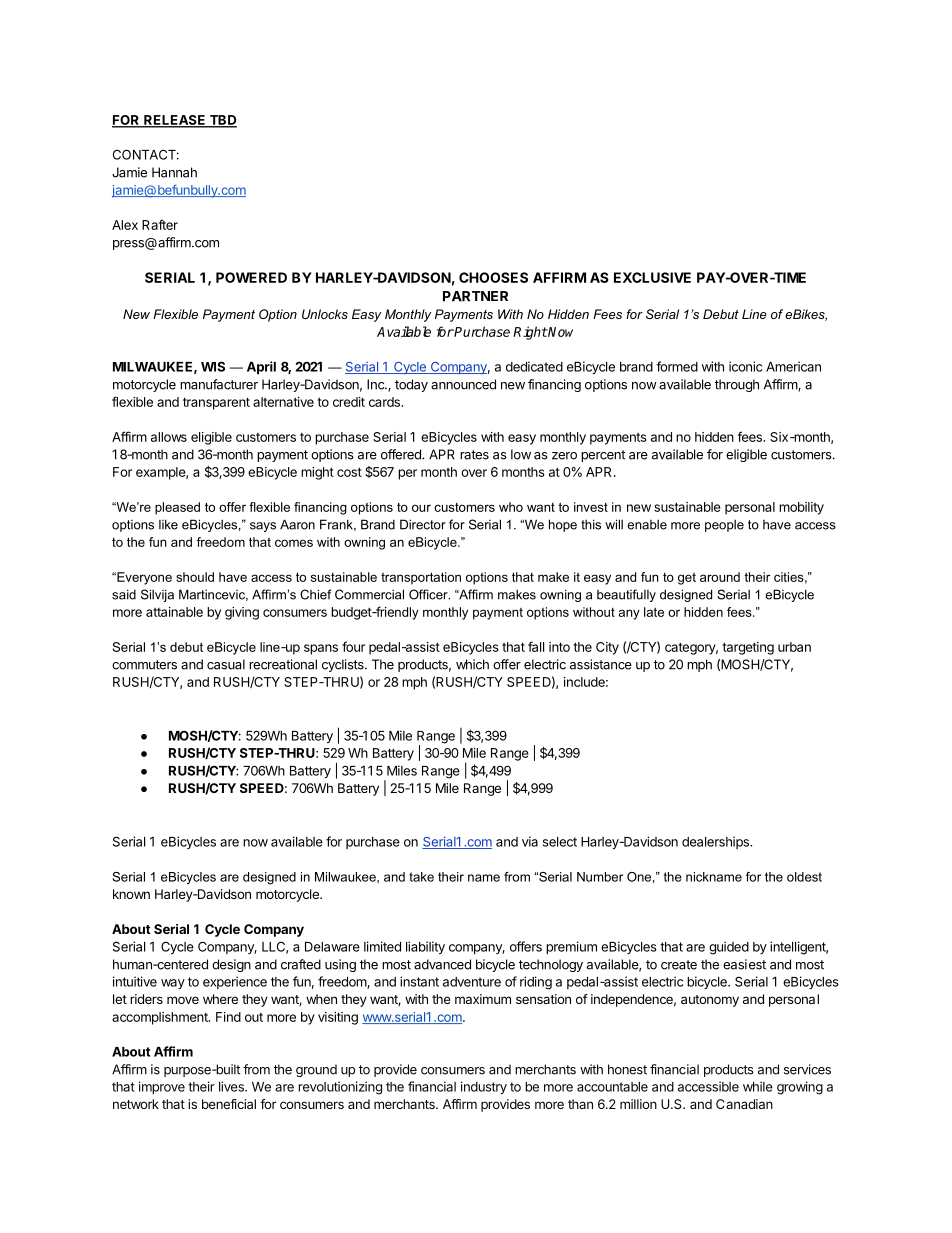 This image has height=1233, width=952. What do you see at coordinates (724, 525) in the image?
I see `people` at bounding box center [724, 525].
